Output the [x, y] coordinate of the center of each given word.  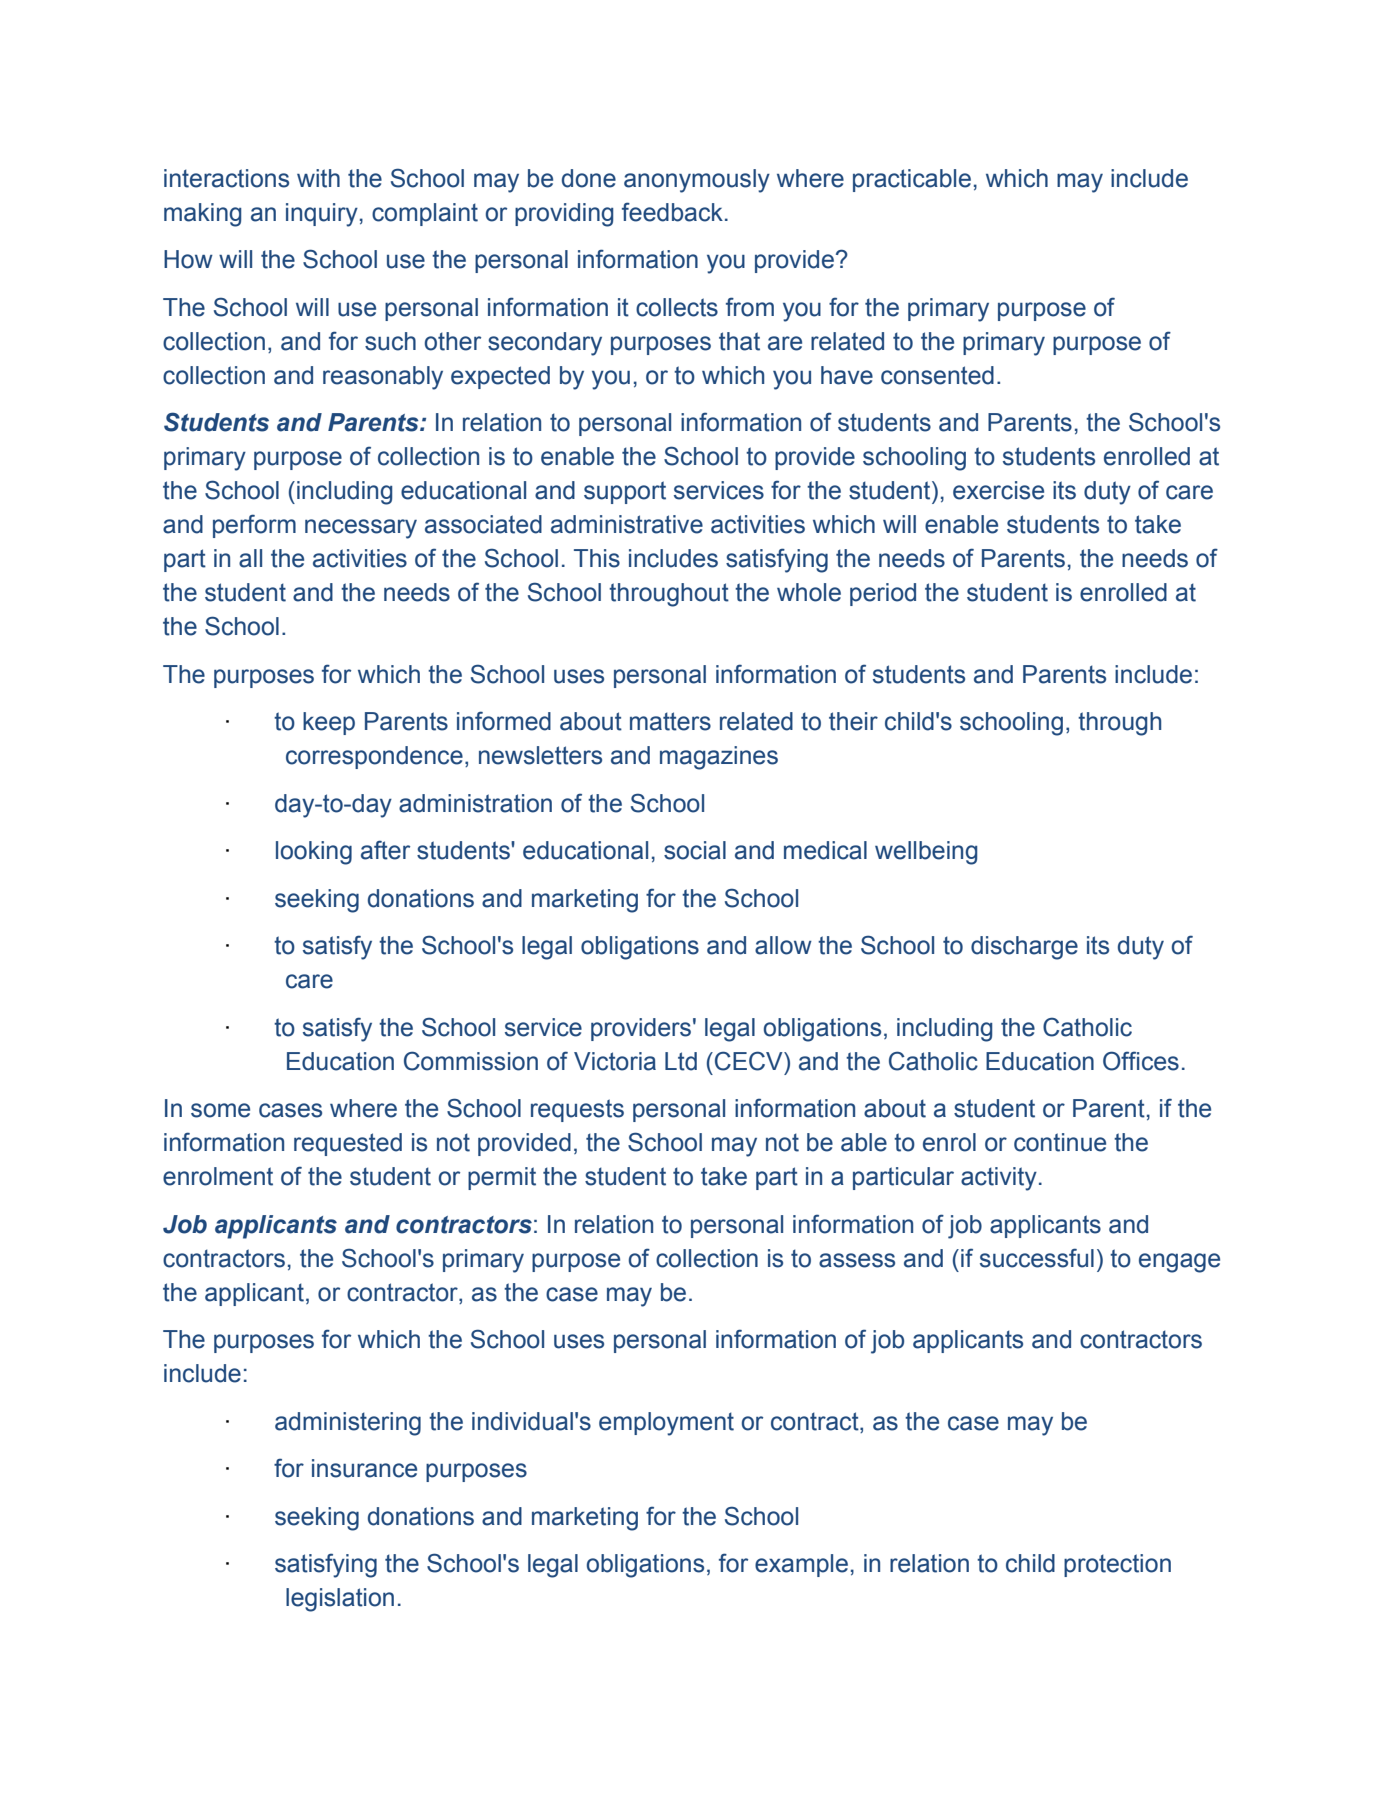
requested [348, 1144]
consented [937, 375]
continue [1060, 1142]
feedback [672, 212]
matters [670, 721]
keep [329, 723]
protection [1117, 1565]
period [883, 594]
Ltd [681, 1061]
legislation [340, 1600]
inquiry [322, 215]
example [801, 1565]
